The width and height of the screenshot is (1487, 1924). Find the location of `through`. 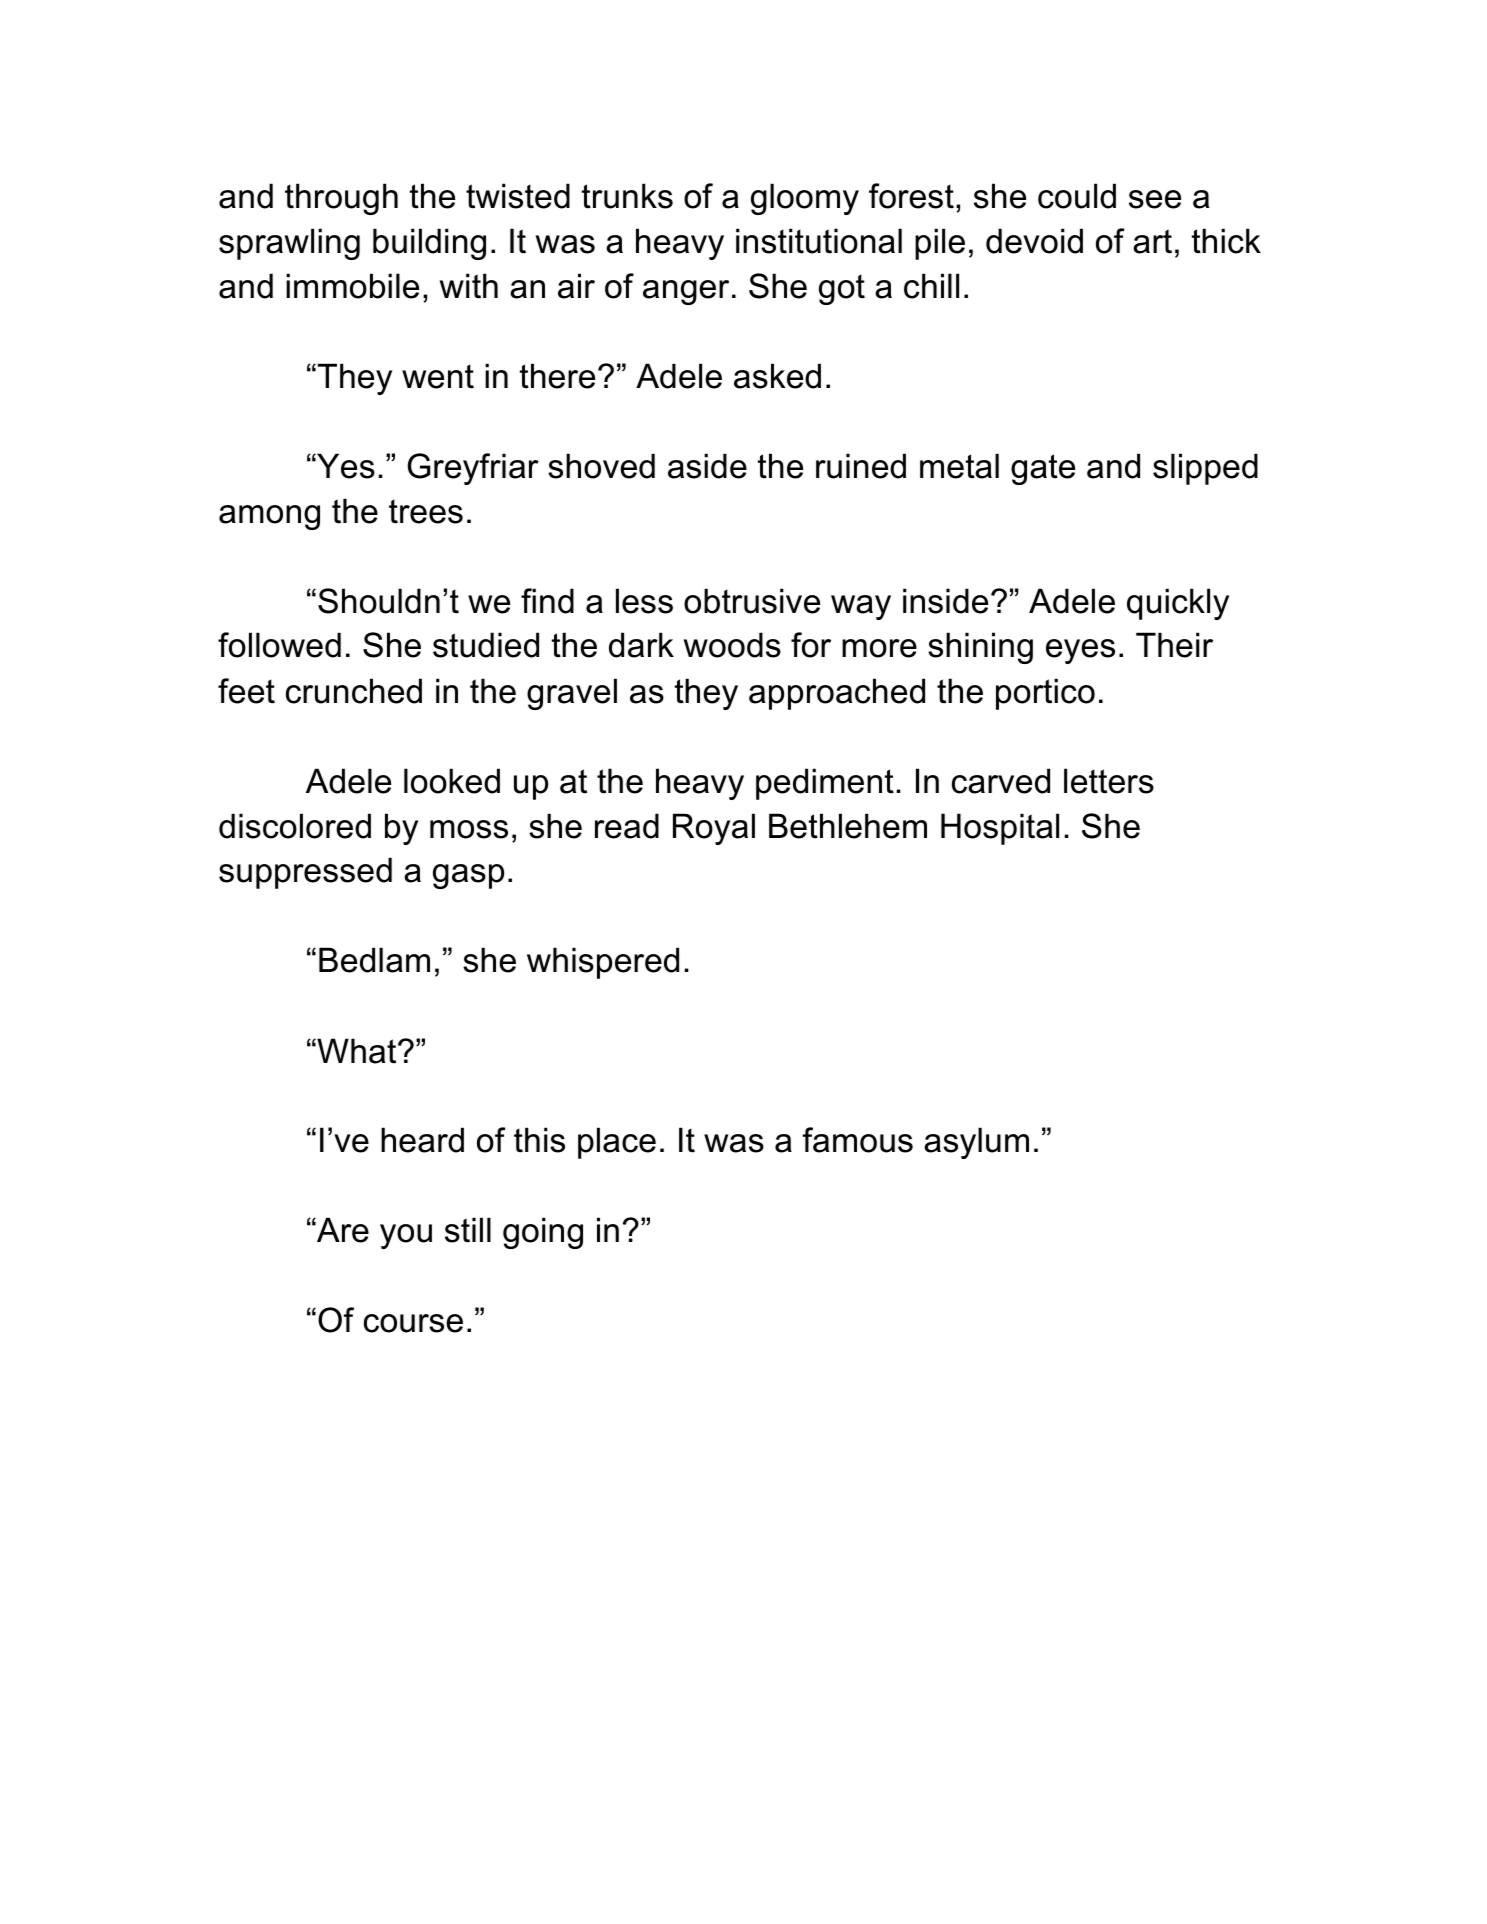

through is located at coordinates (341, 199).
